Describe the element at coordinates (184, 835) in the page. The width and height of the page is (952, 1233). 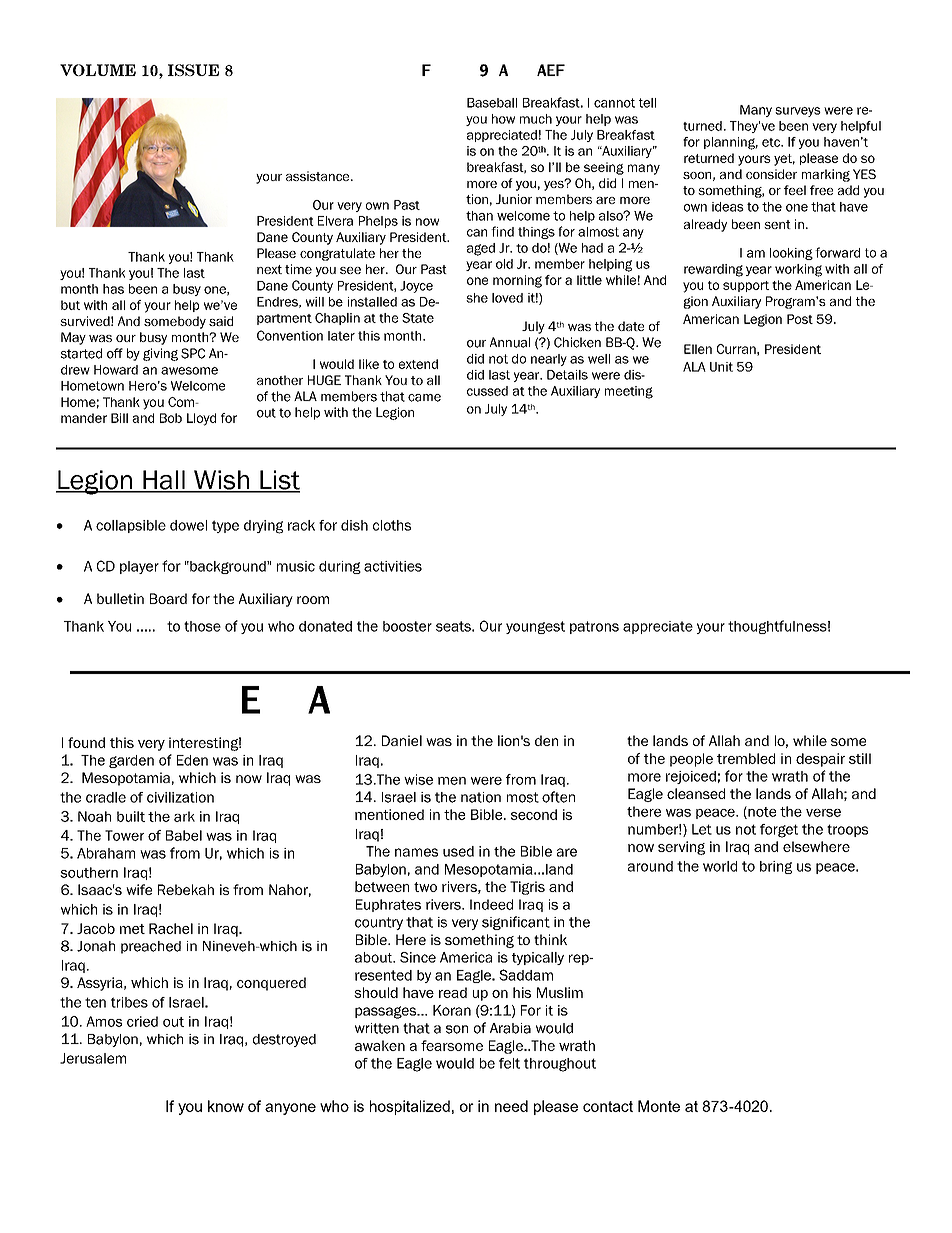
I see `Babel` at that location.
